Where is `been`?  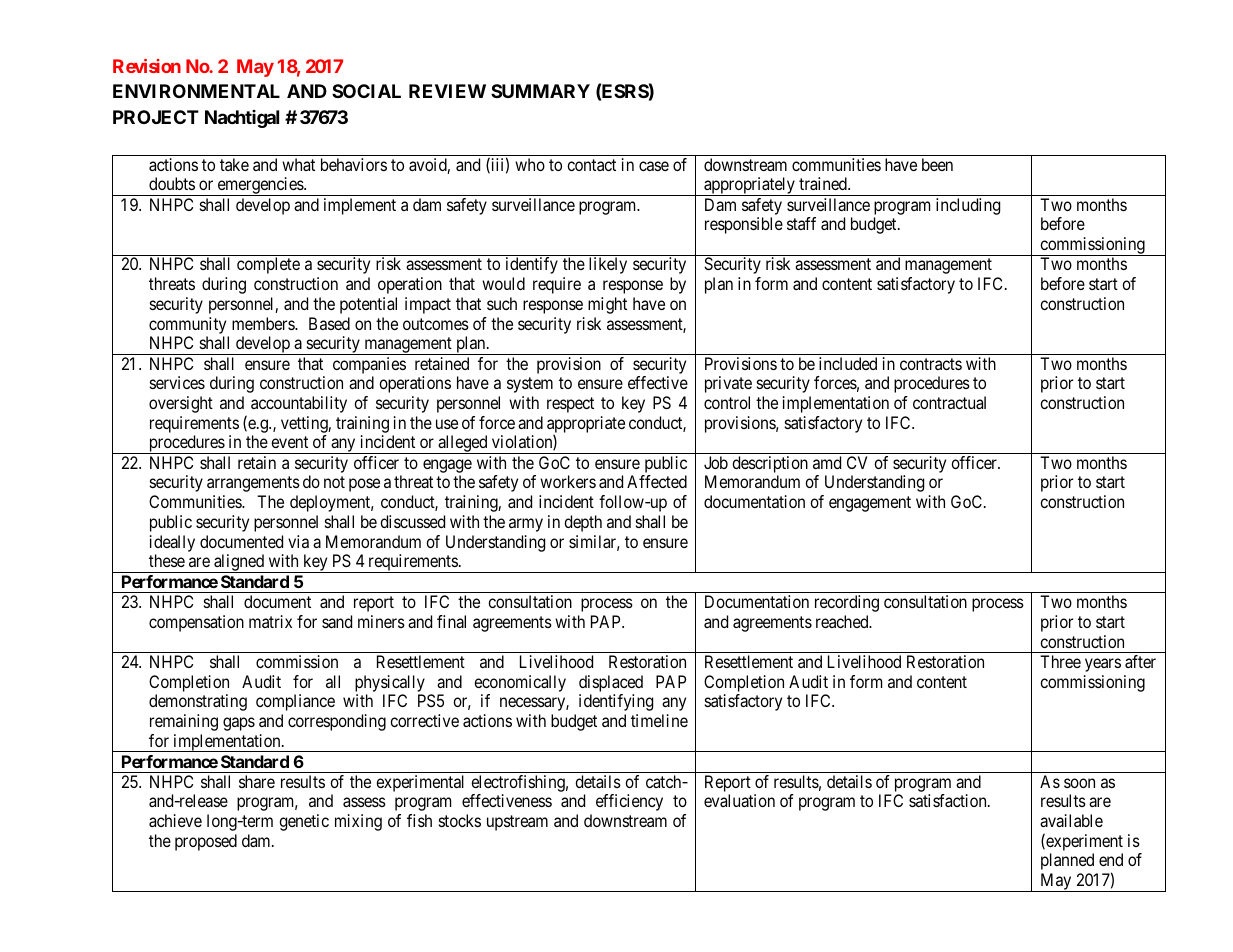
been is located at coordinates (937, 164).
